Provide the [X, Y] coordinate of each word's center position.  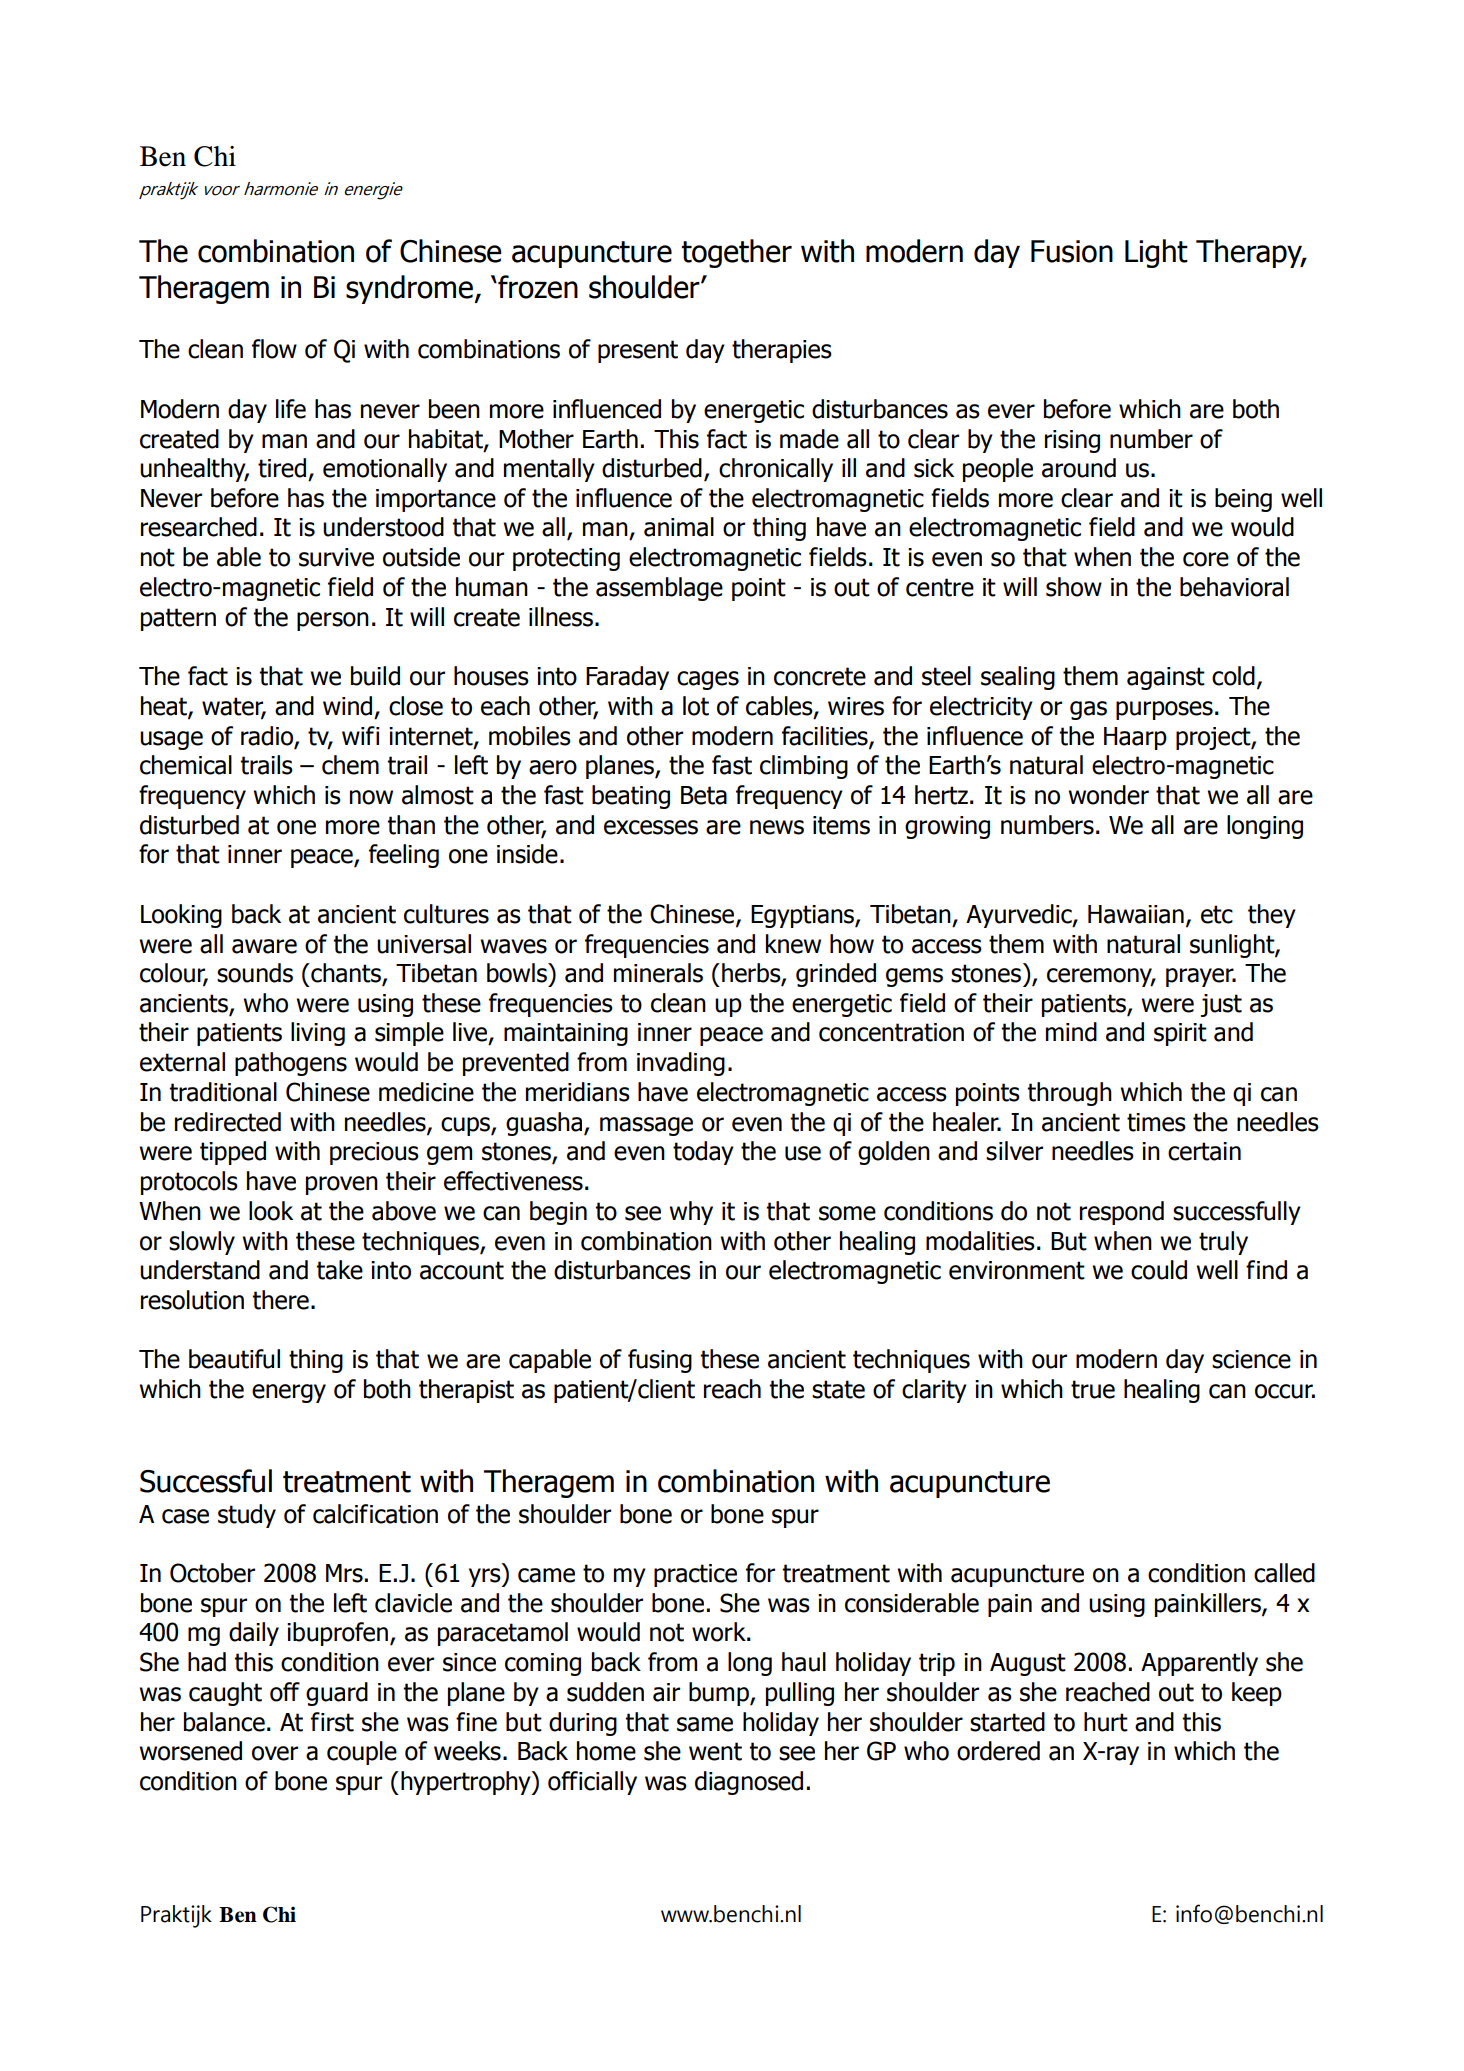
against [1166, 678]
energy [289, 1393]
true [1093, 1389]
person [333, 621]
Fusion [1072, 251]
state [838, 1389]
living [318, 1034]
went [715, 1751]
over [275, 1753]
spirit [1180, 1034]
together [737, 253]
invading [681, 1064]
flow [274, 349]
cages [708, 680]
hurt [1106, 1722]
